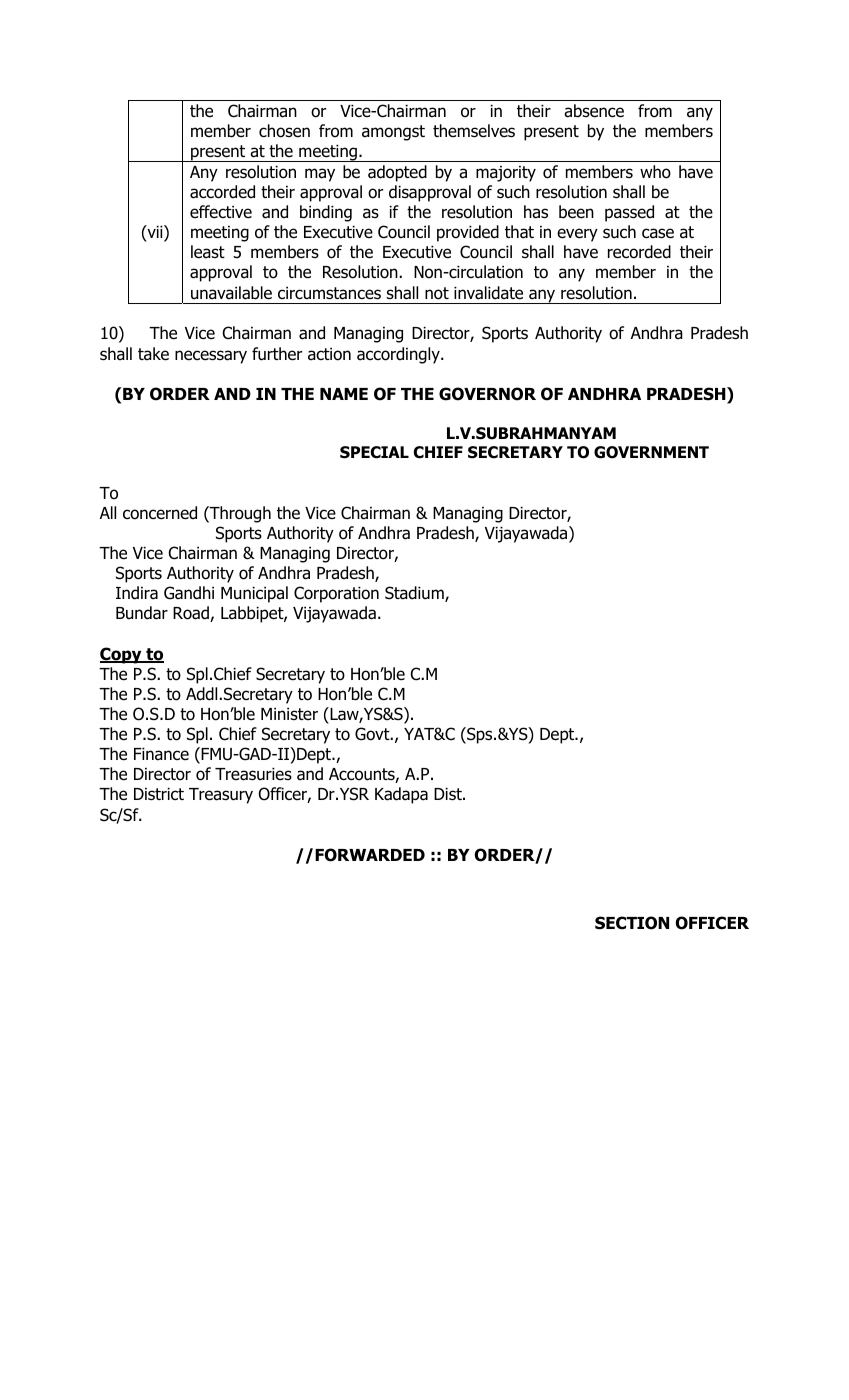 Image resolution: width=849 pixels, height=1400 pixels. I want to click on amongst, so click(393, 133).
